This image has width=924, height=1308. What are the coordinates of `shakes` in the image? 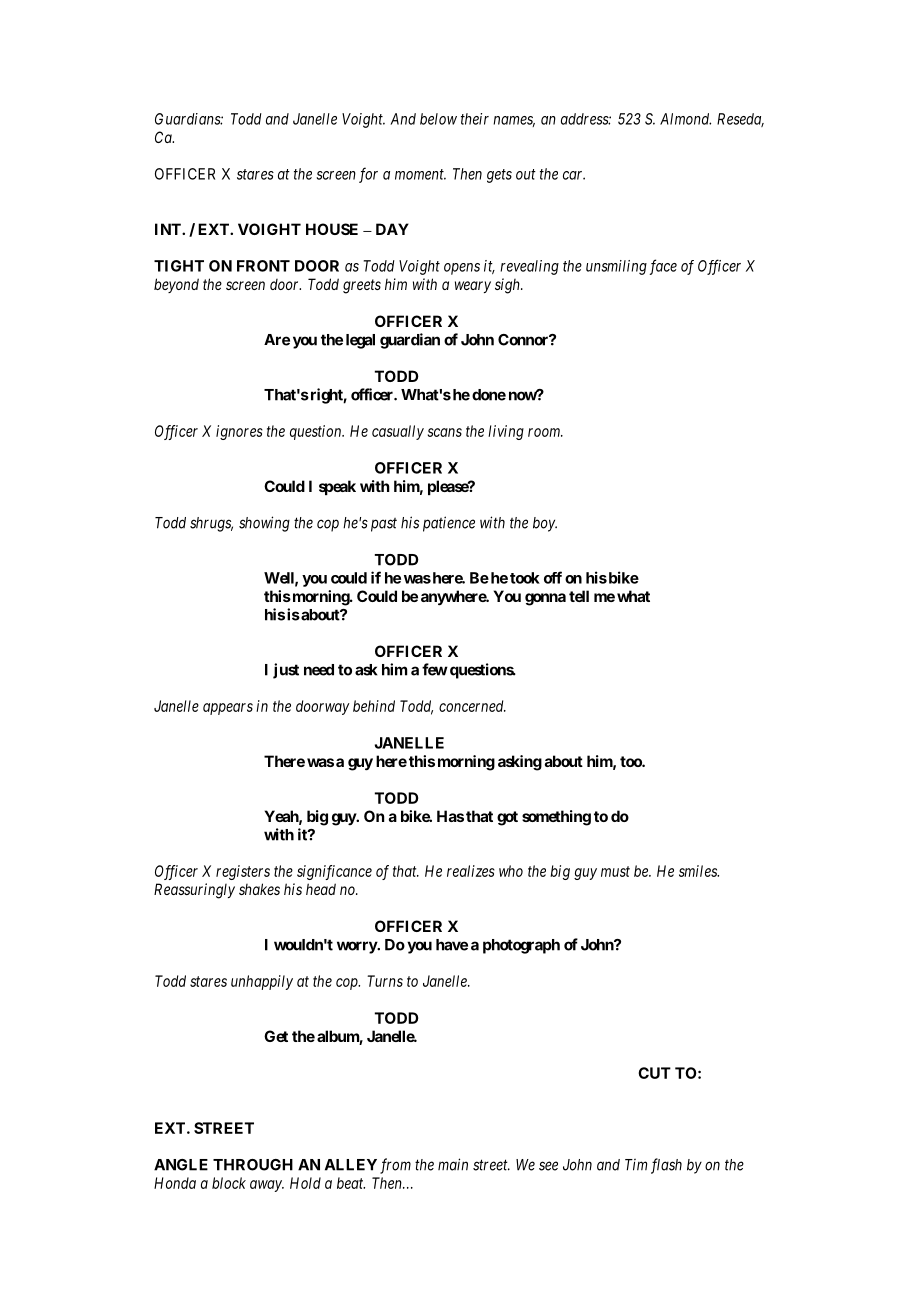 It's located at (259, 889).
